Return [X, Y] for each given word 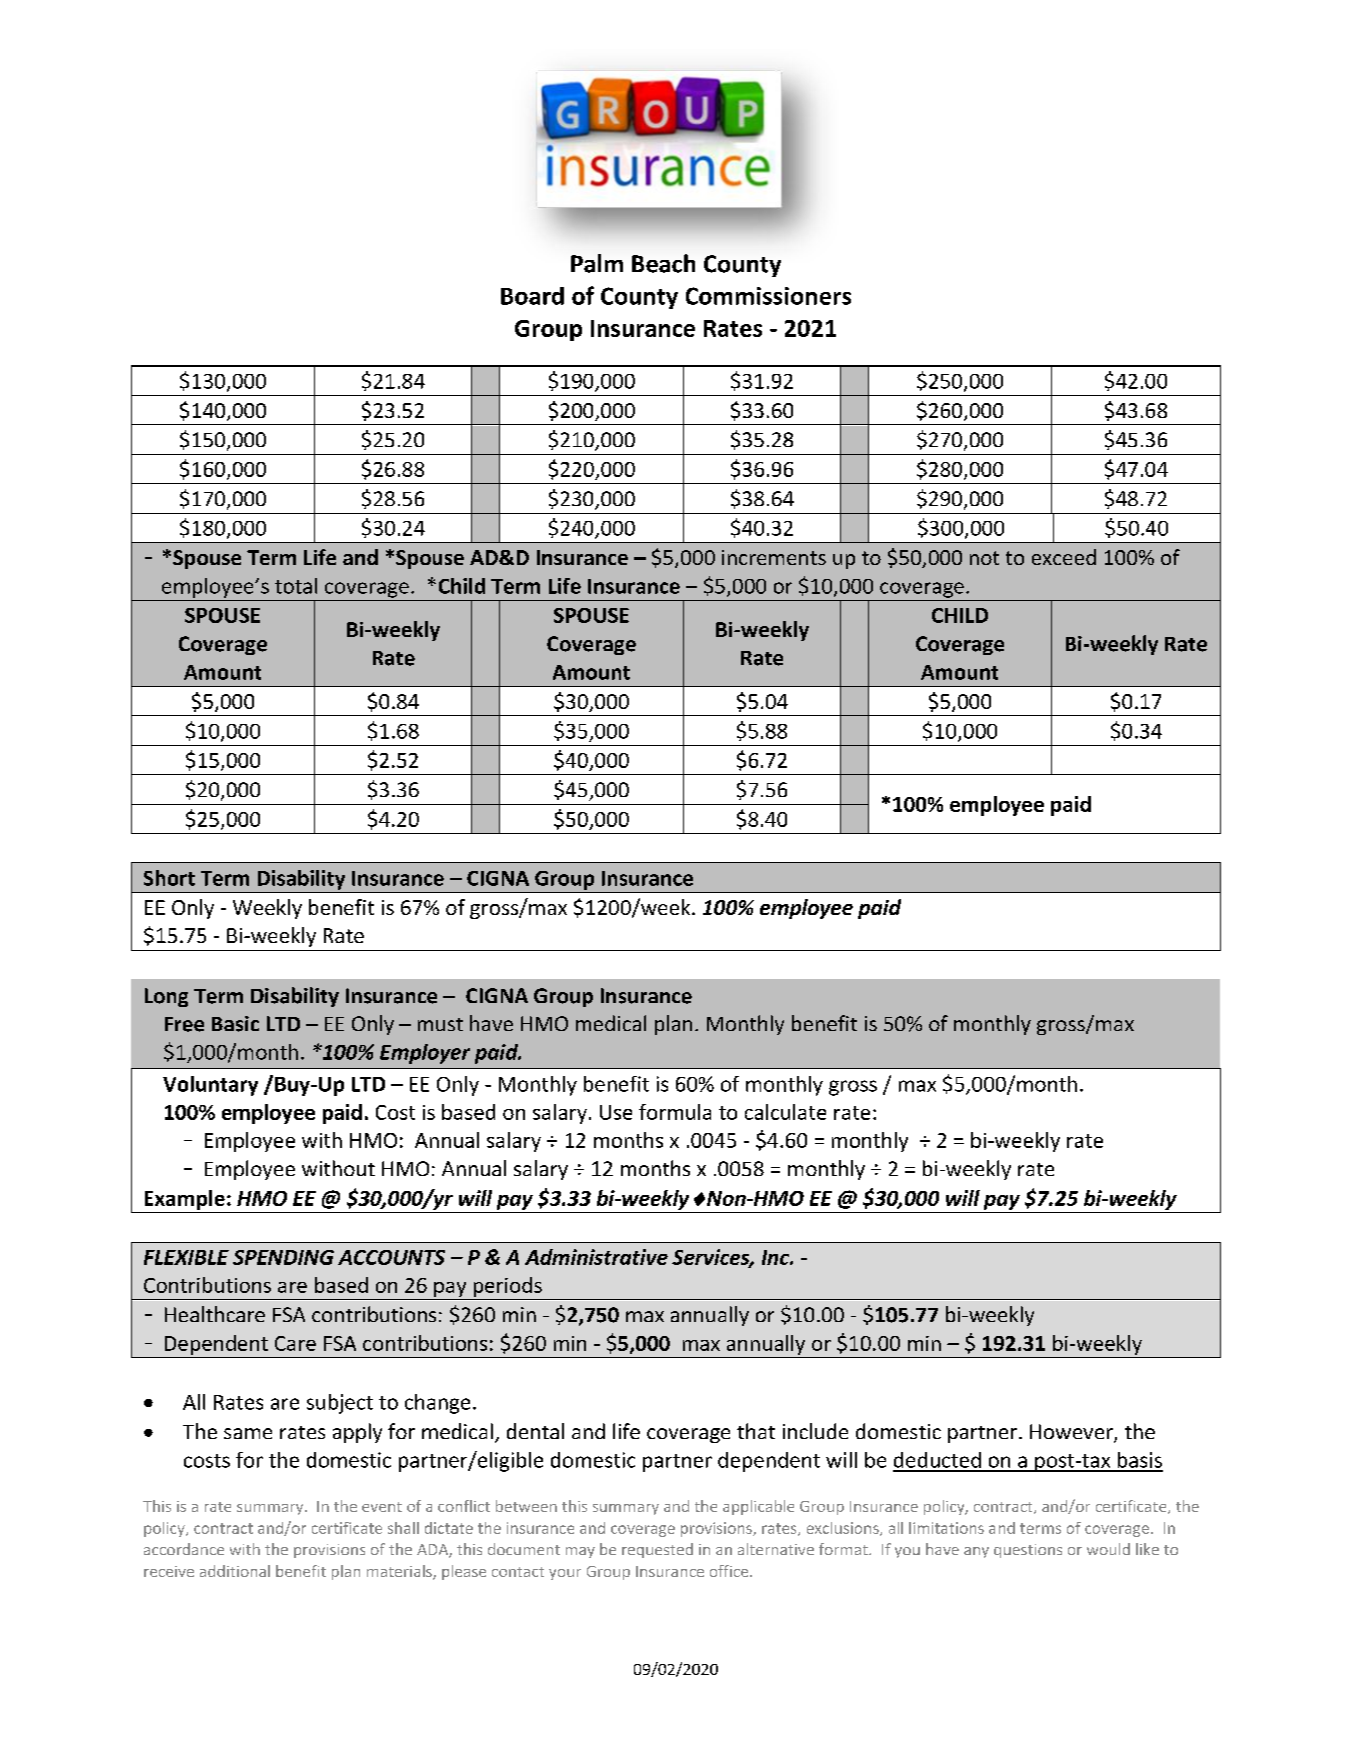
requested [657, 1550]
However [1072, 1433]
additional [235, 1571]
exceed [1064, 557]
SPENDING [283, 1257]
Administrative [596, 1257]
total [296, 586]
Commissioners [768, 296]
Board [532, 296]
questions [1028, 1551]
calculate [785, 1112]
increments [774, 557]
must [440, 1024]
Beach [663, 263]
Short [169, 878]
